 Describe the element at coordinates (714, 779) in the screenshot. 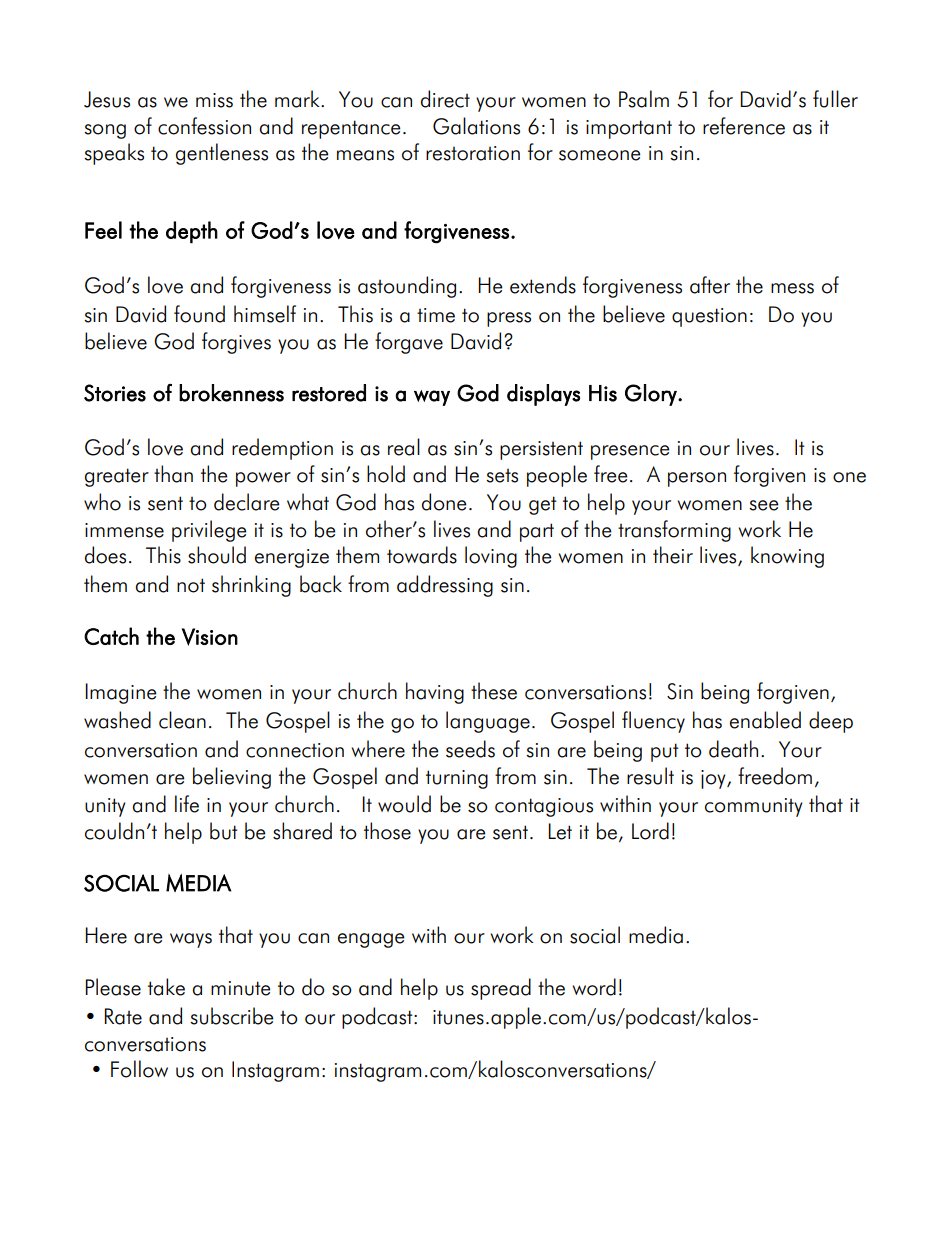

I see `joy` at that location.
